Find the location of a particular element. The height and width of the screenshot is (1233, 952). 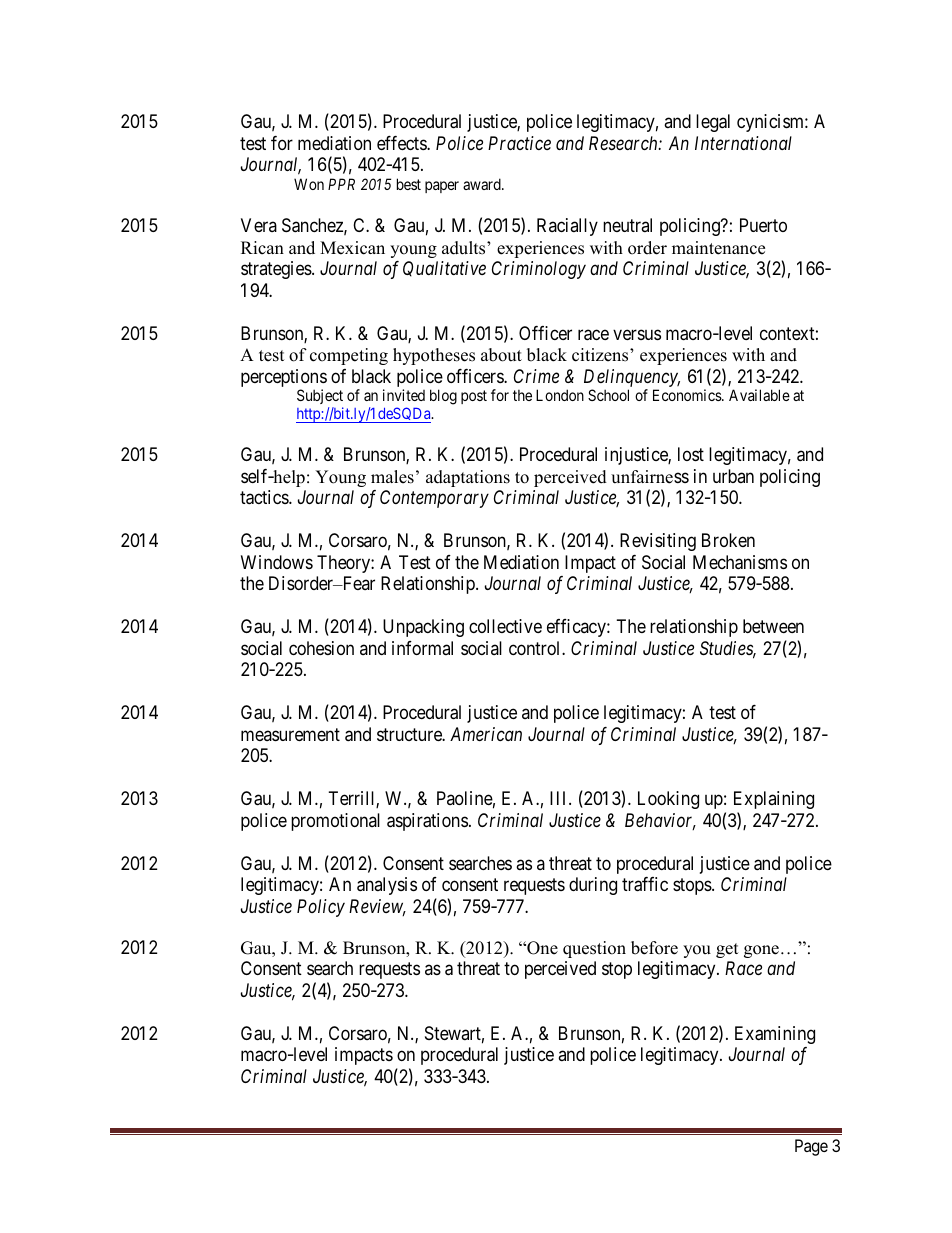

Page is located at coordinates (811, 1147).
